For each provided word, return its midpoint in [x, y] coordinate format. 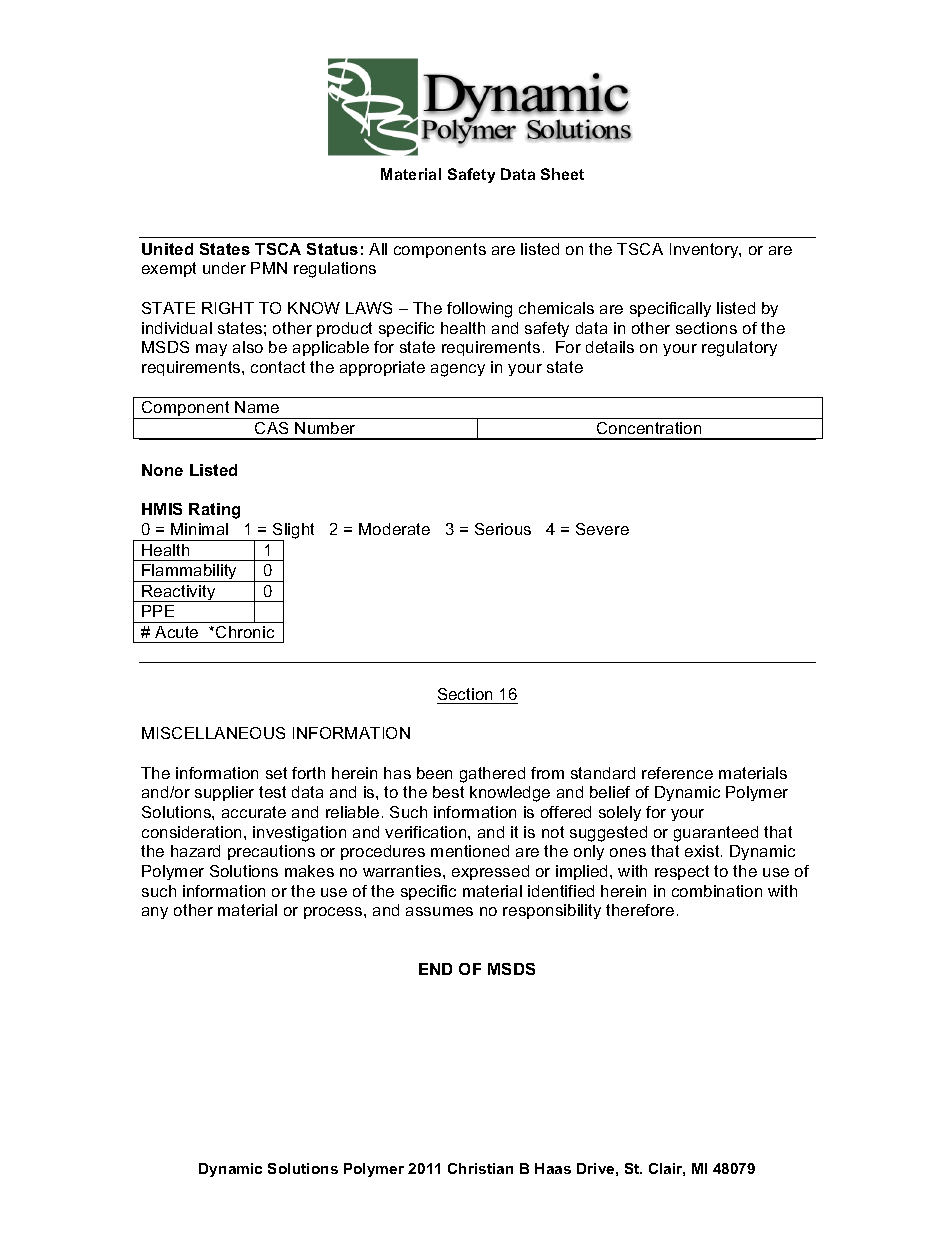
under [224, 268]
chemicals [556, 308]
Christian [480, 1168]
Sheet [562, 174]
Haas [553, 1168]
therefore [640, 910]
